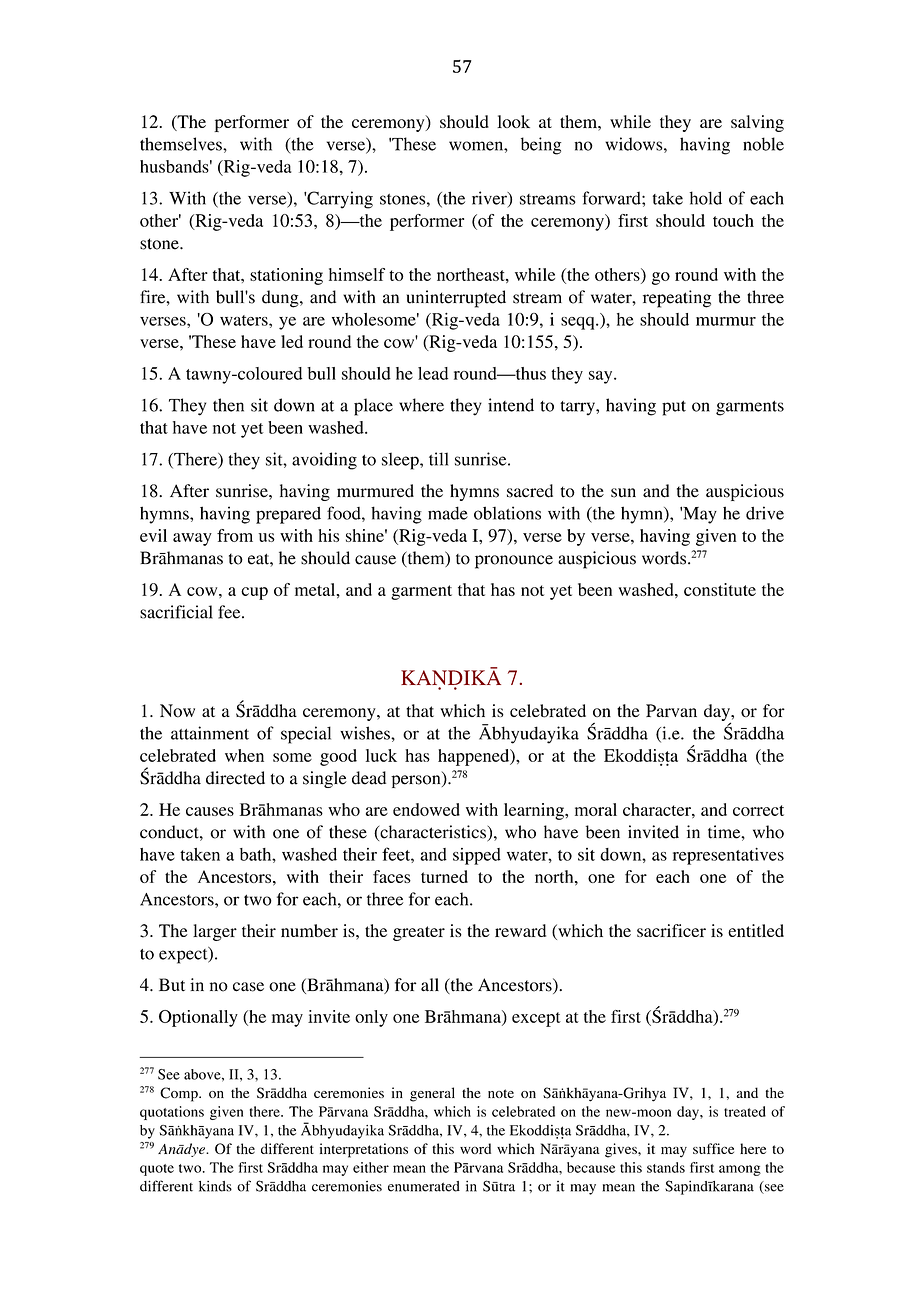 This page has height=1308, width=924. Describe the element at coordinates (514, 562) in the page. I see `pronounce` at that location.
